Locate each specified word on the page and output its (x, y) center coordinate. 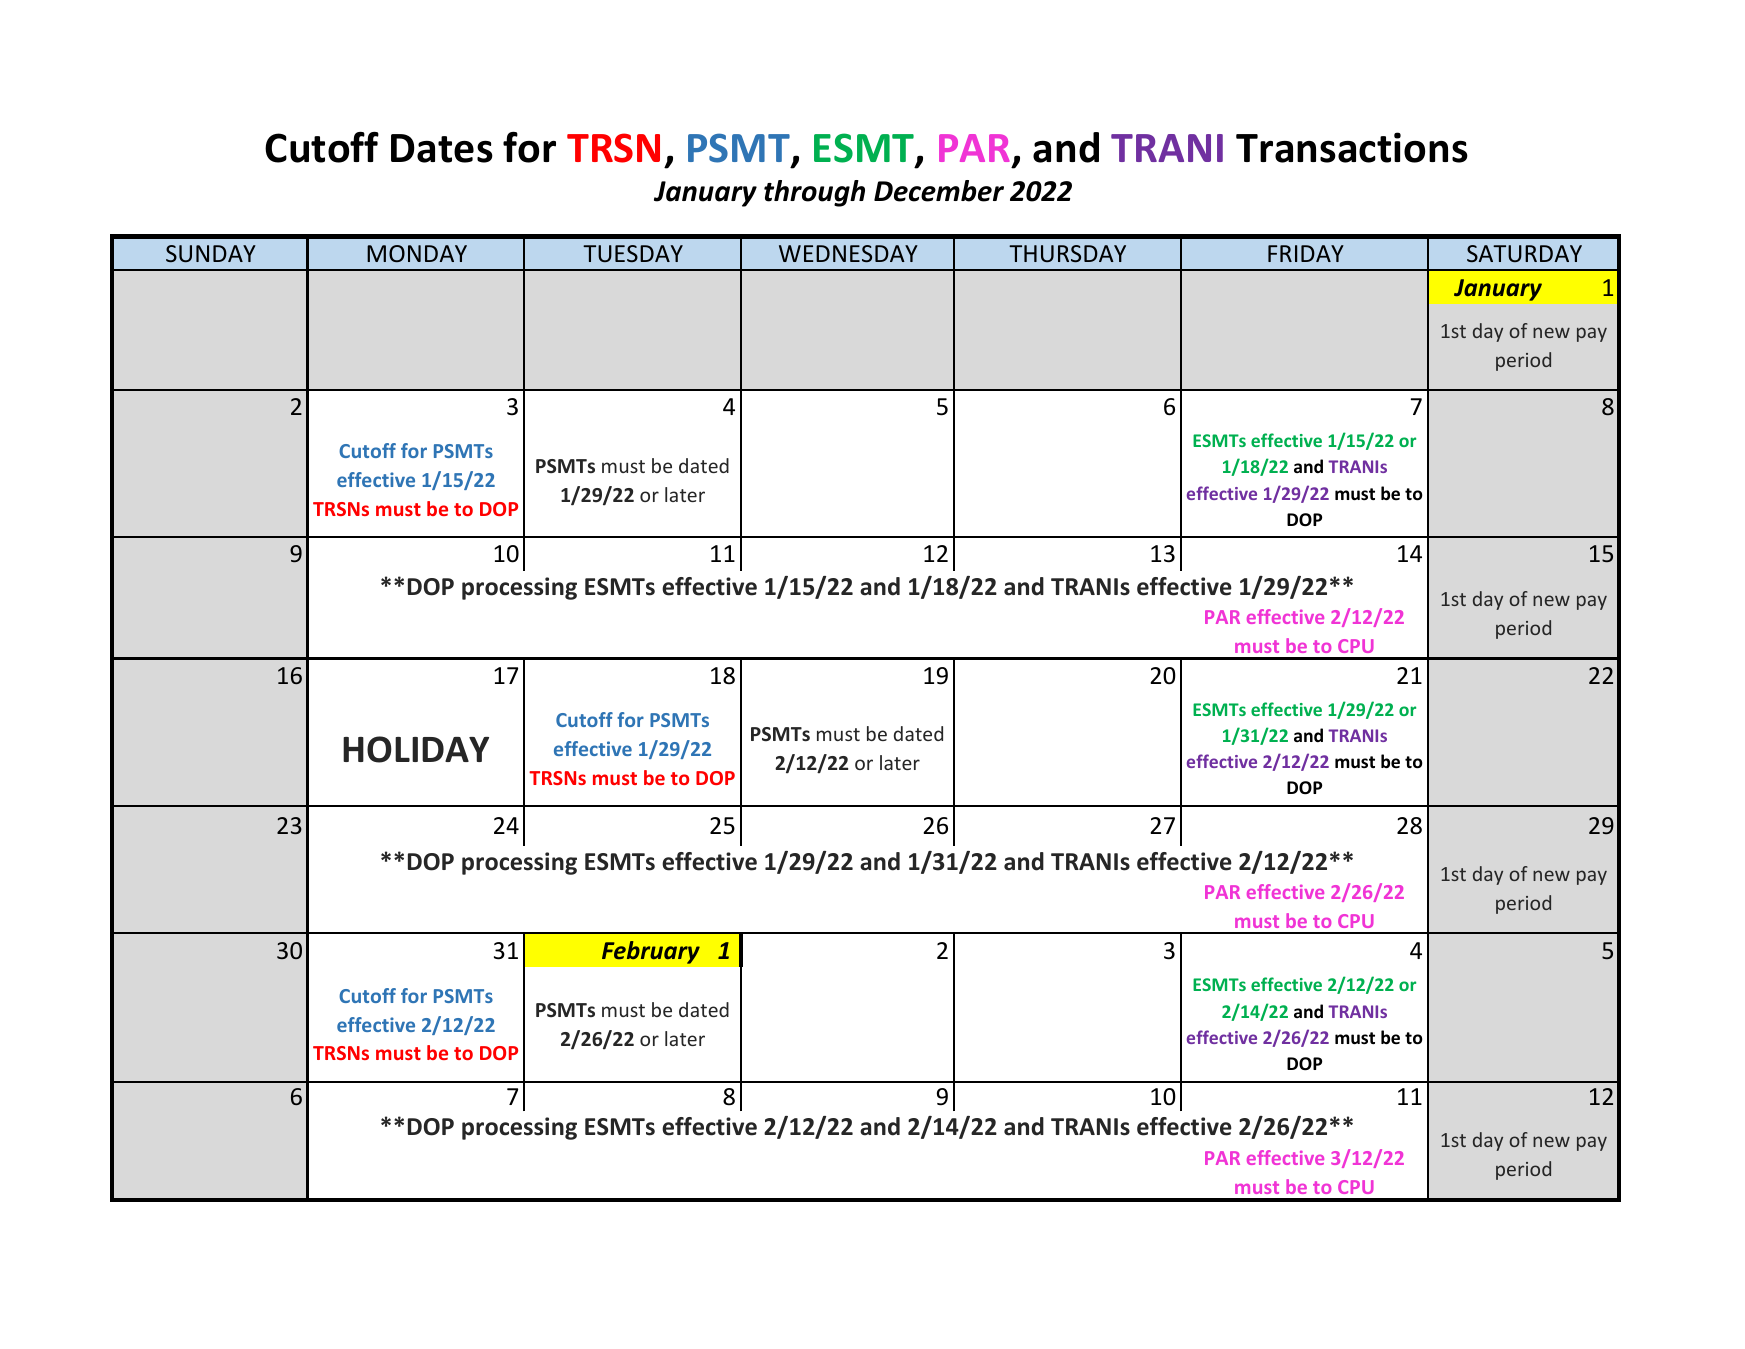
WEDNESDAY (848, 253)
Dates (442, 148)
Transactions (1352, 147)
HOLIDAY (416, 749)
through (814, 193)
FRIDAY (1306, 253)
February (651, 952)
